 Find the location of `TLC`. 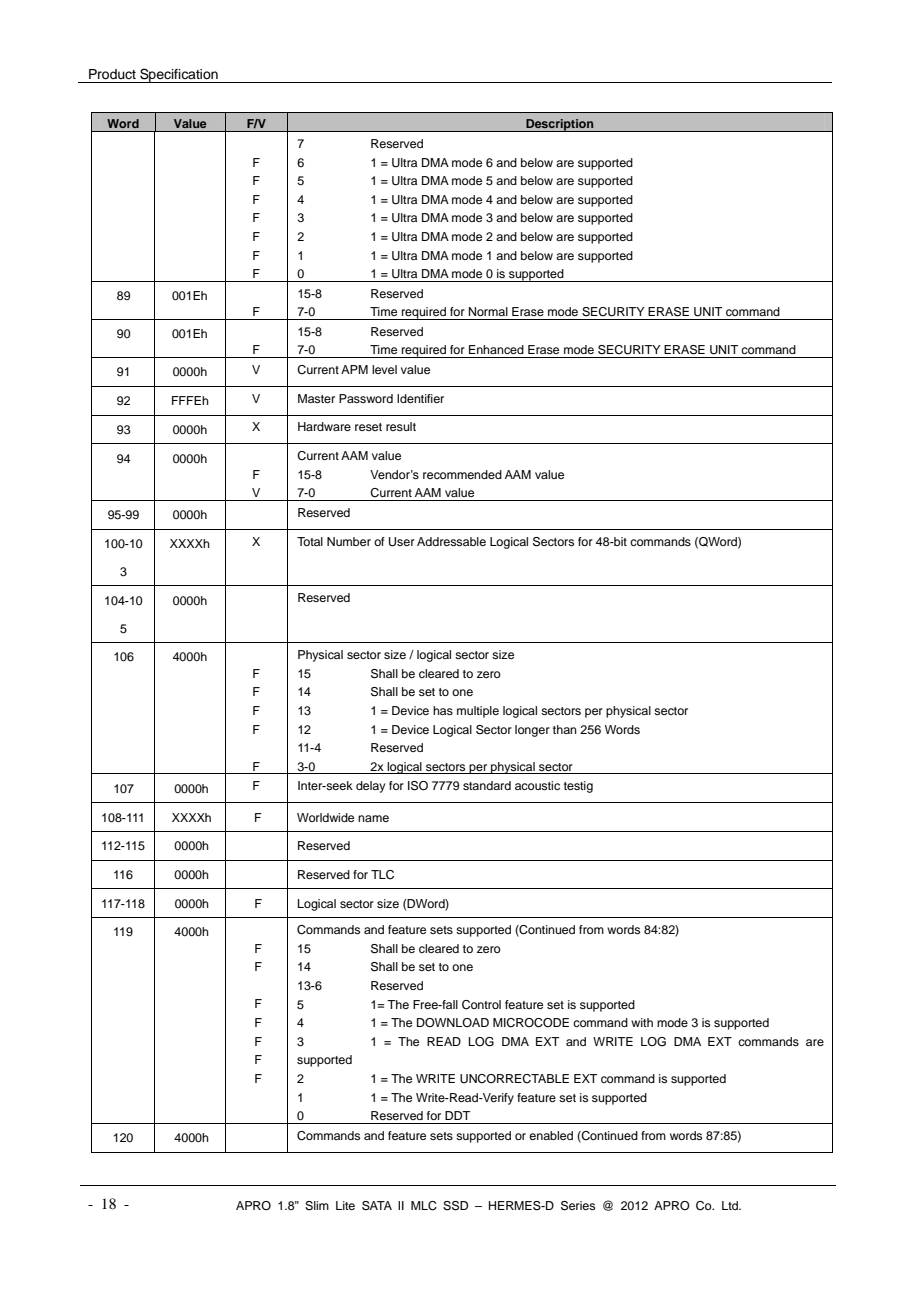

TLC is located at coordinates (382, 875).
